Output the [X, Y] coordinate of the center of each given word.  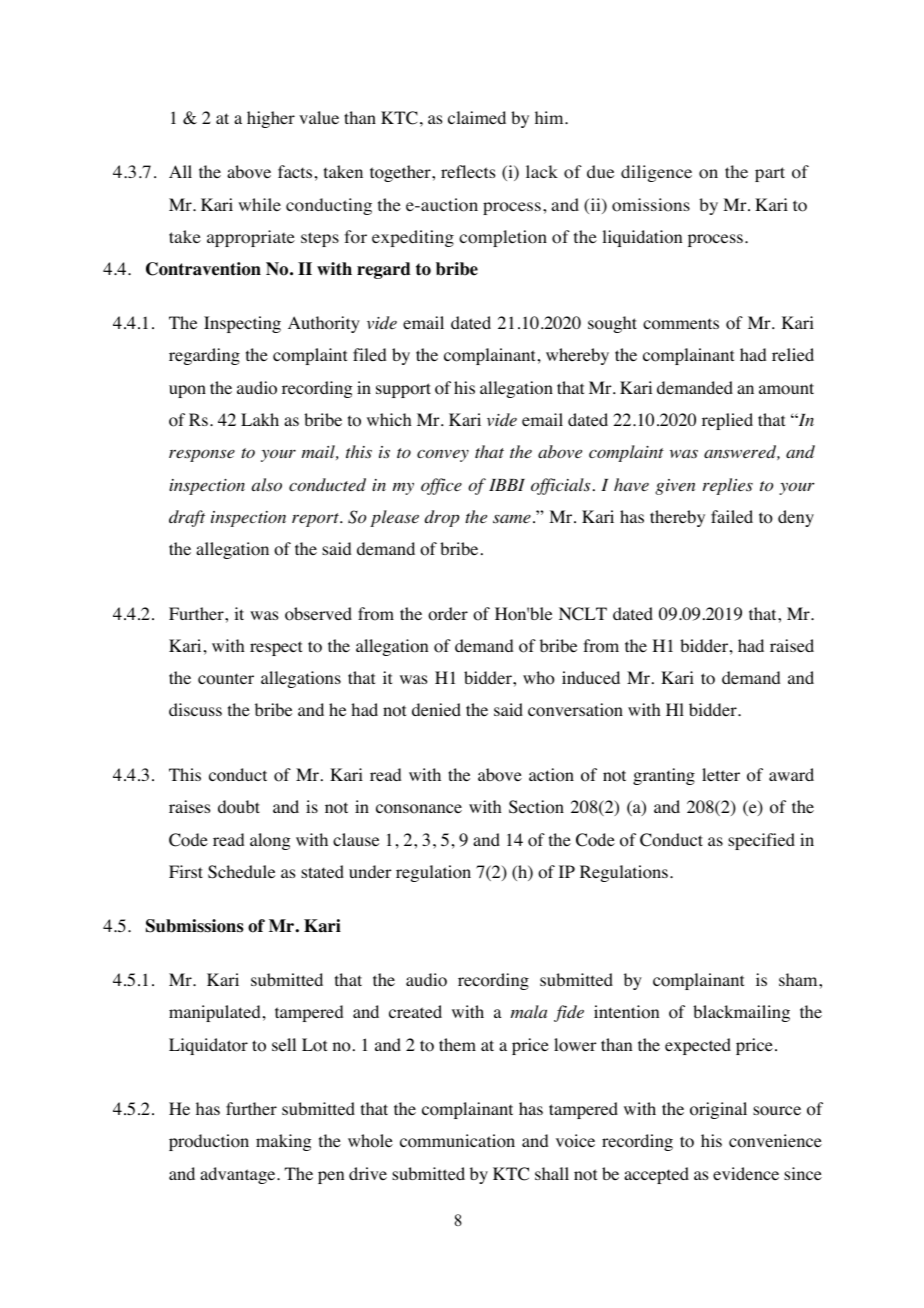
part [770, 174]
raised [792, 645]
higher [271, 119]
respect [276, 648]
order [448, 614]
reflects [468, 171]
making [283, 1142]
